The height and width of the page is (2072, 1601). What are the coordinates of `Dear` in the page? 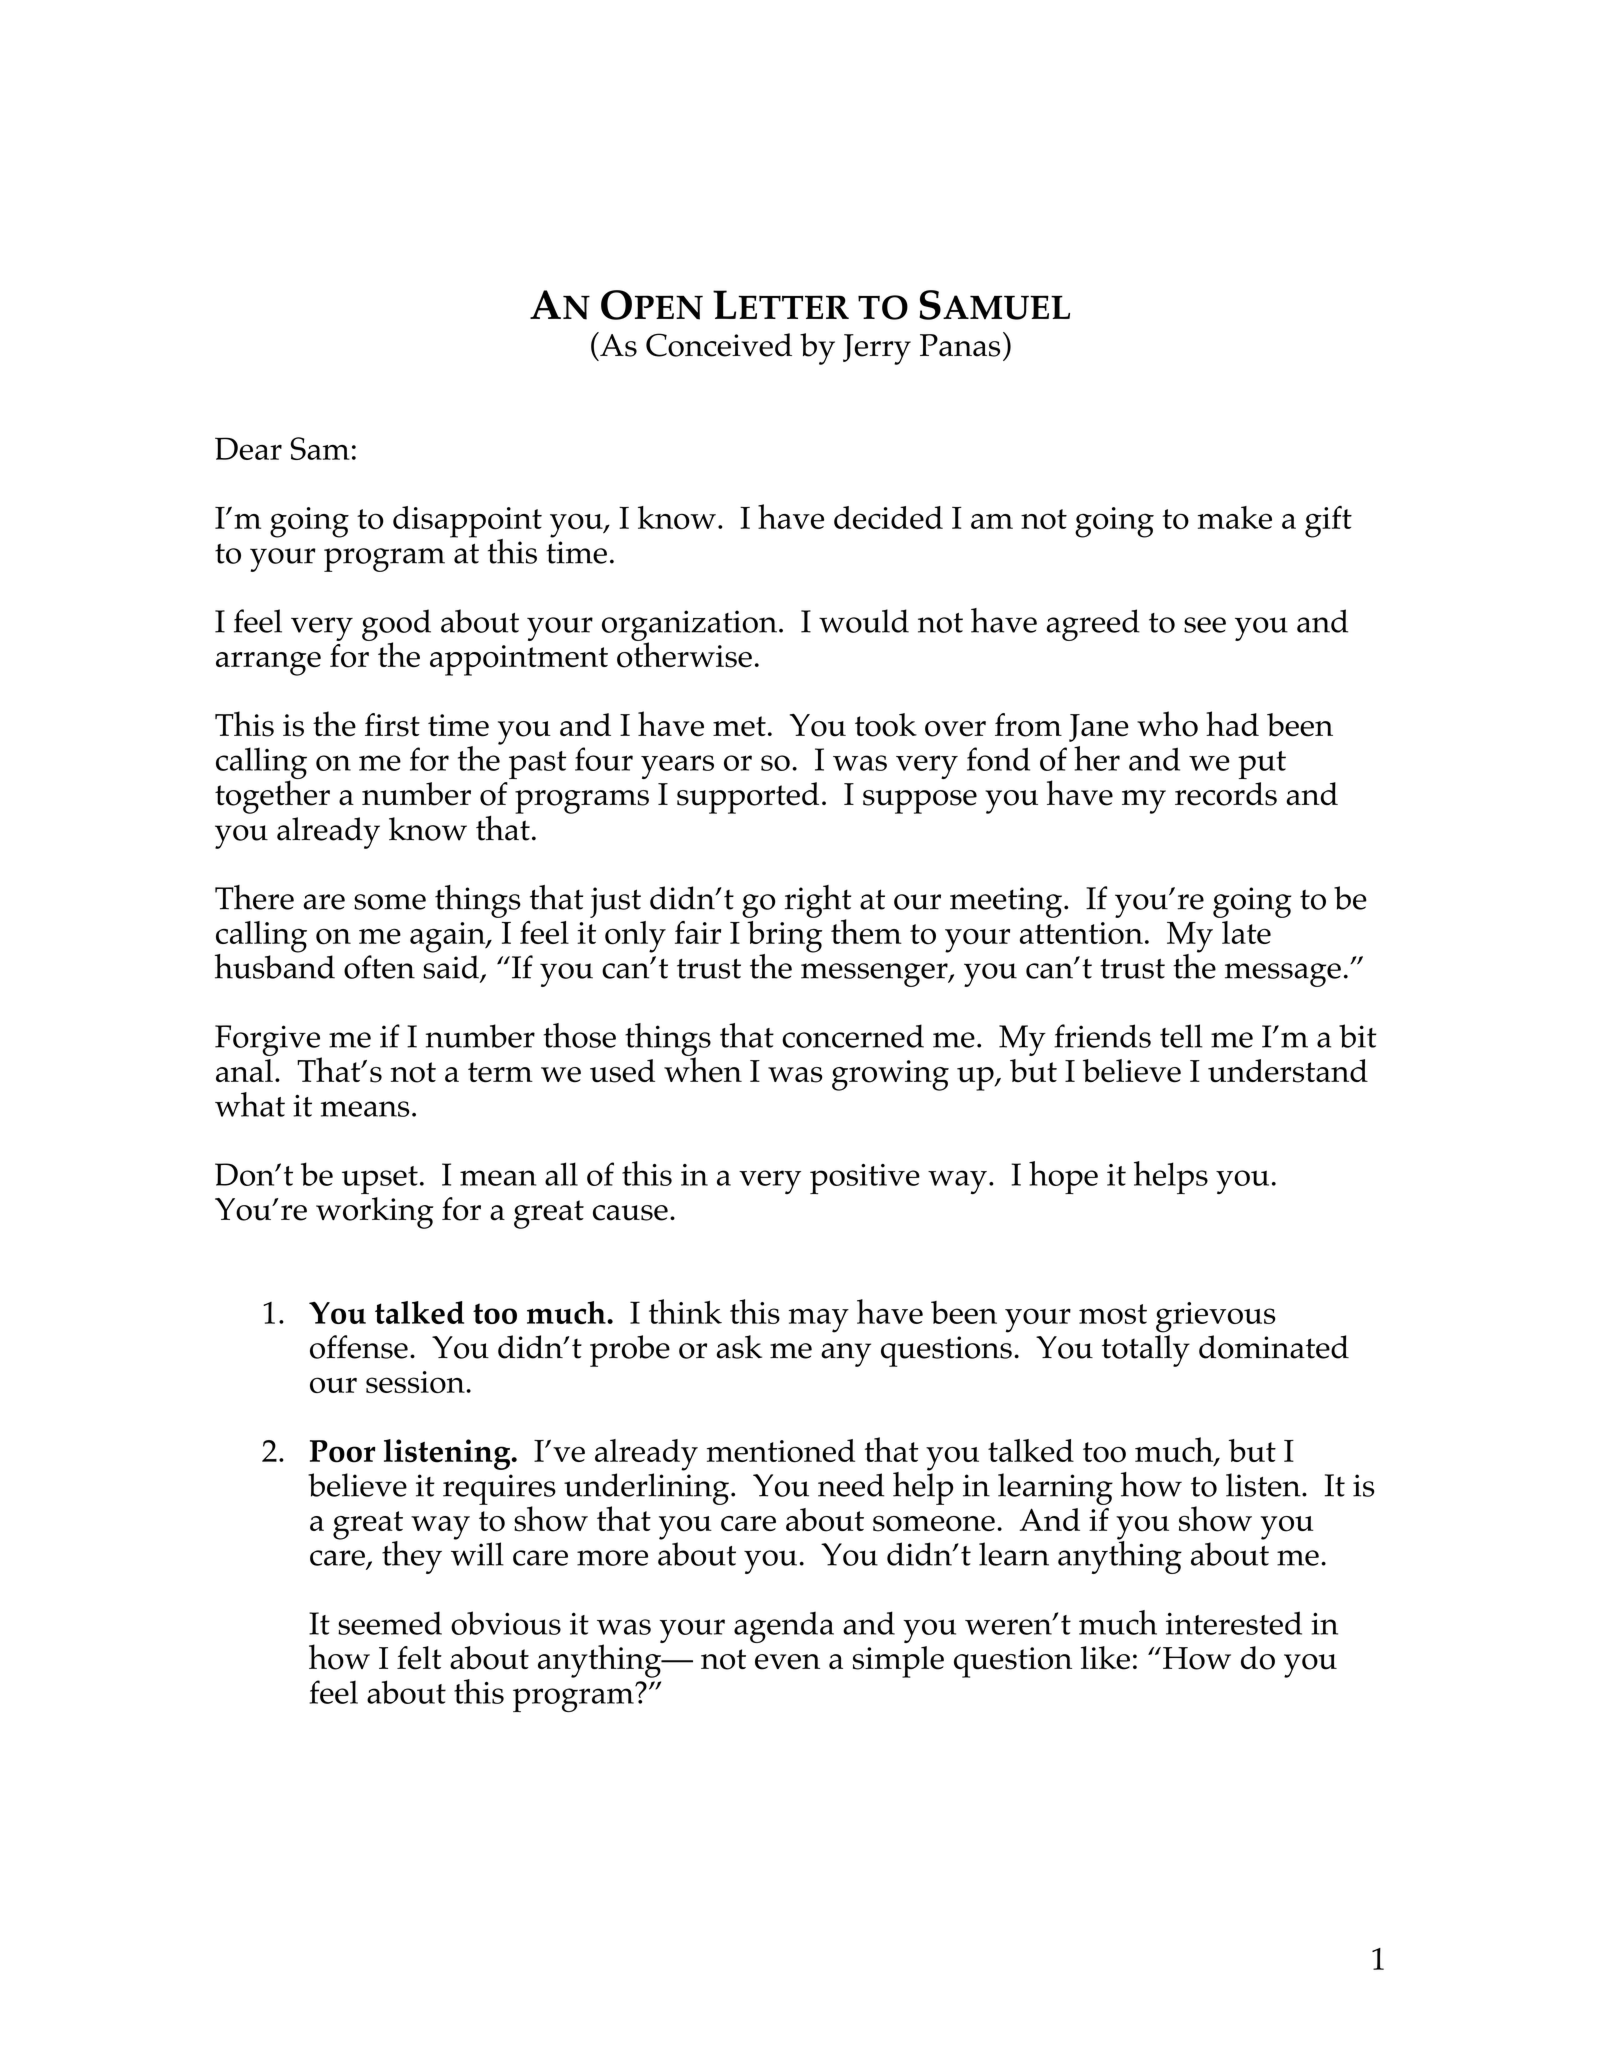 It's located at (248, 448).
